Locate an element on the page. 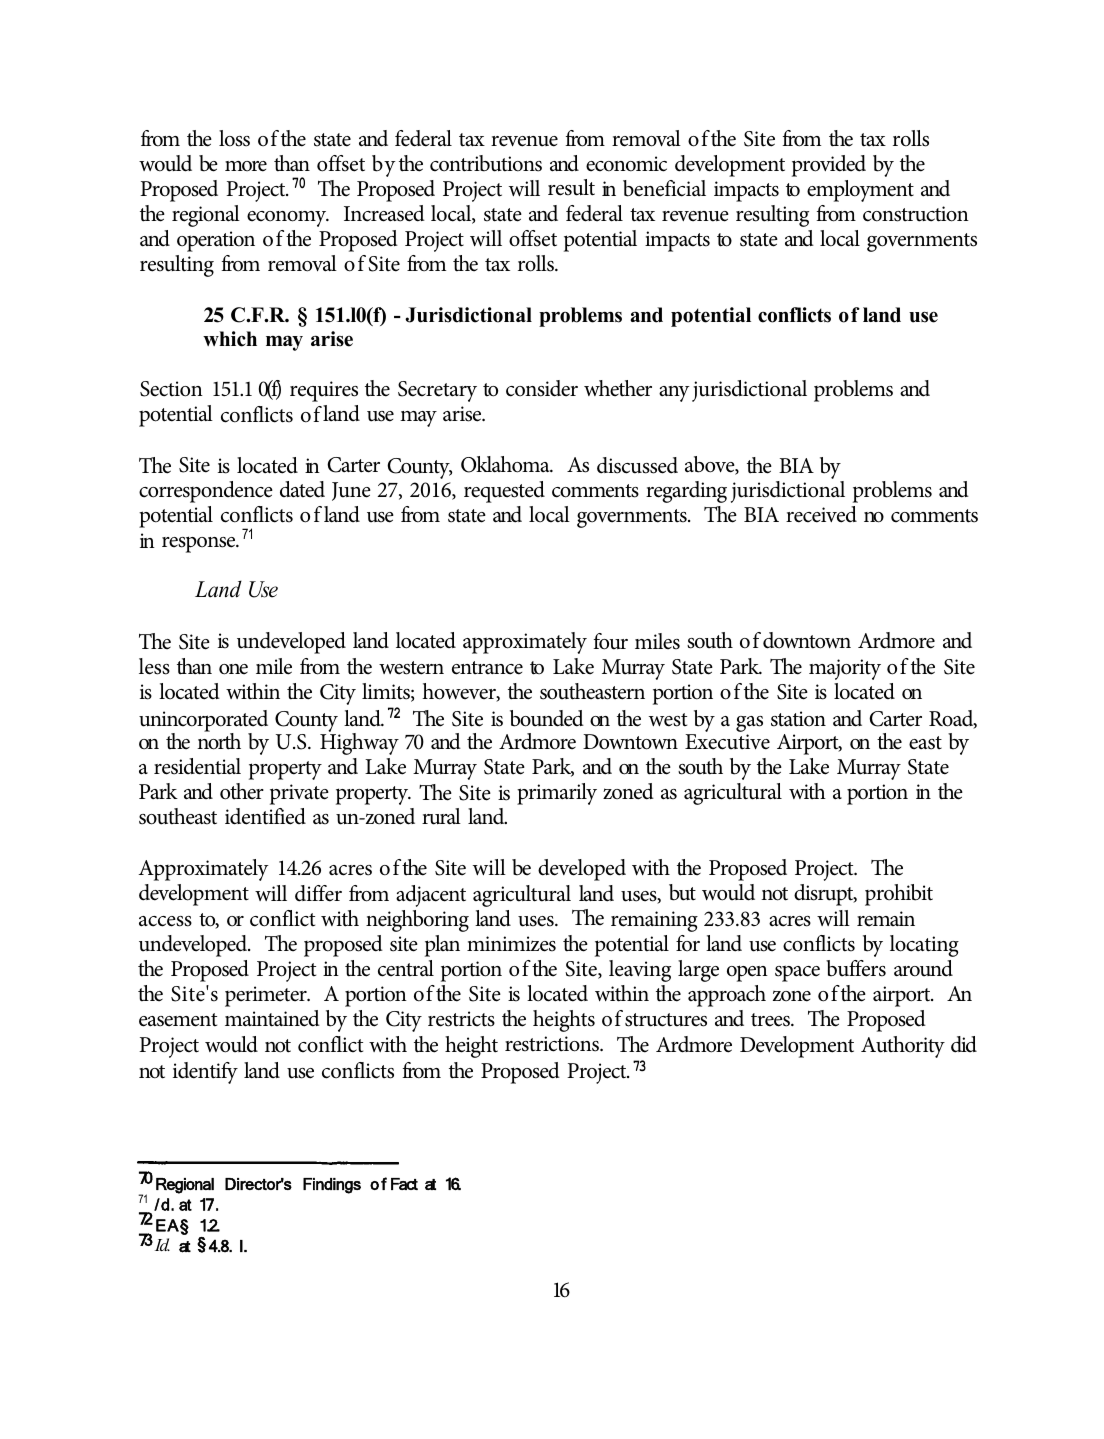 The image size is (1104, 1439). which is located at coordinates (230, 339).
